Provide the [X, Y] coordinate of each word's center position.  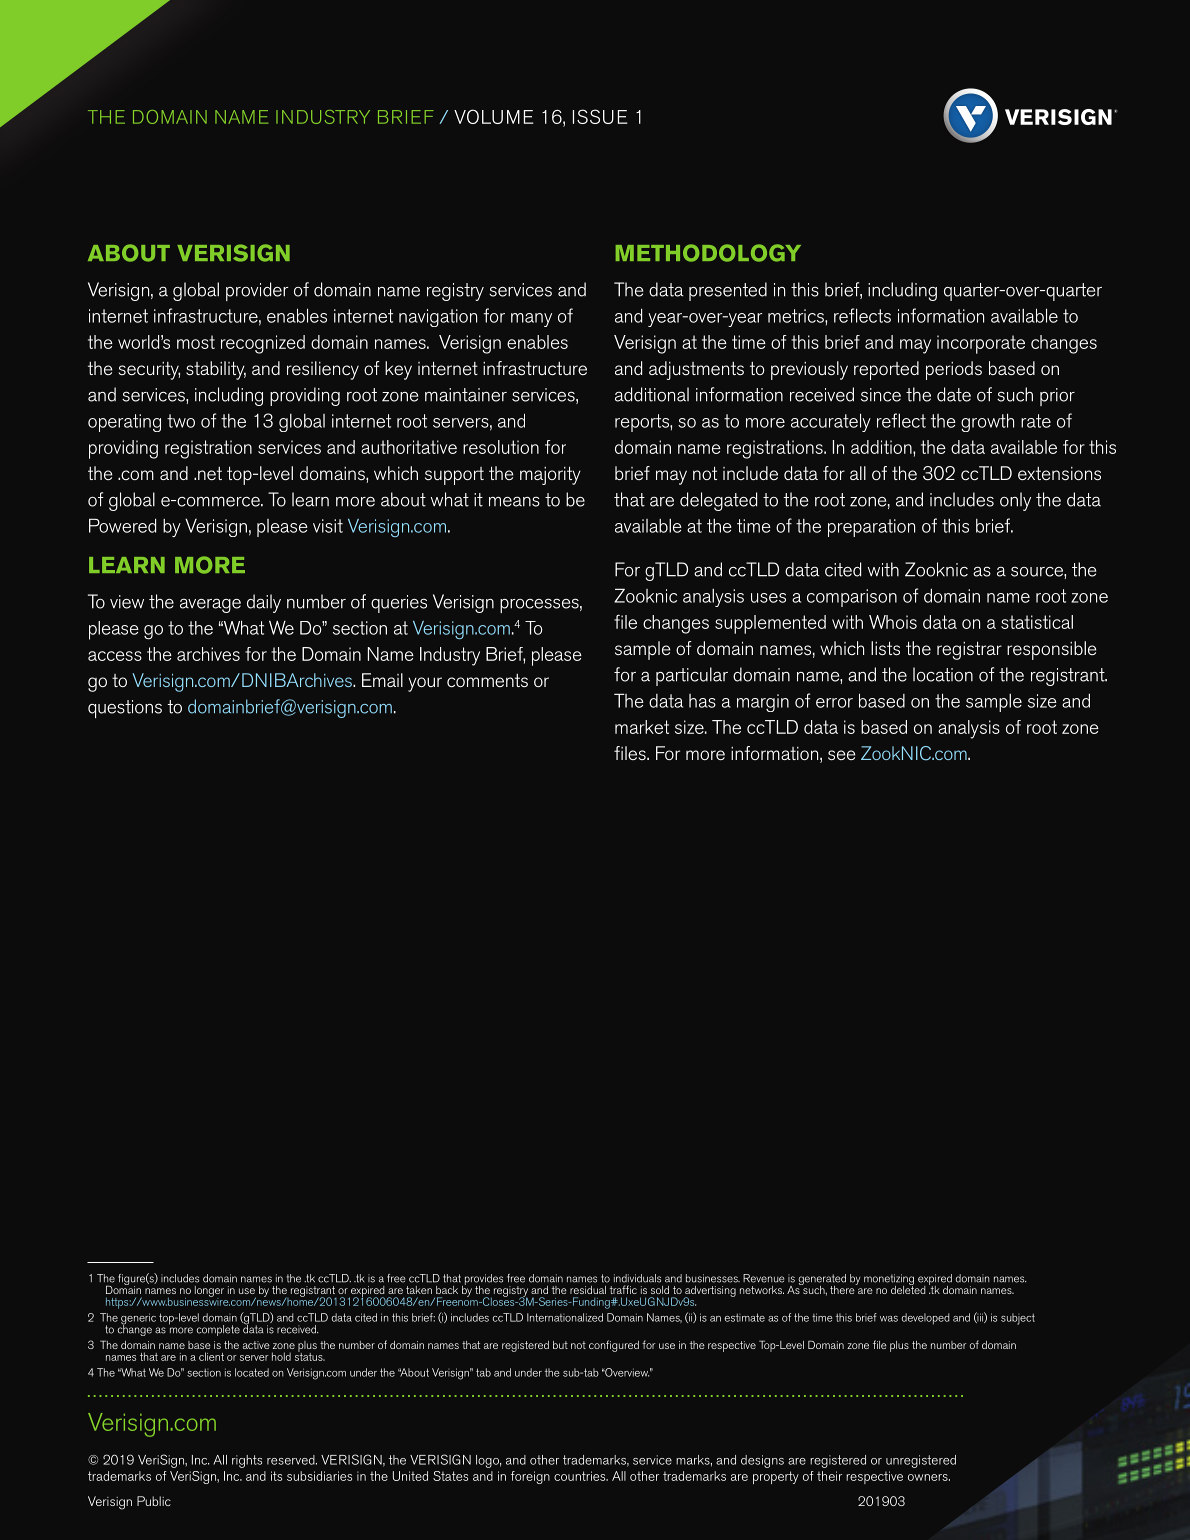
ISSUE [600, 116]
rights [247, 1461]
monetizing [889, 1281]
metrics [797, 316]
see [841, 755]
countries [581, 1476]
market [642, 727]
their [829, 1476]
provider [257, 291]
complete [218, 1330]
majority [550, 475]
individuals [637, 1278]
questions [125, 709]
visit [328, 526]
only [1015, 501]
